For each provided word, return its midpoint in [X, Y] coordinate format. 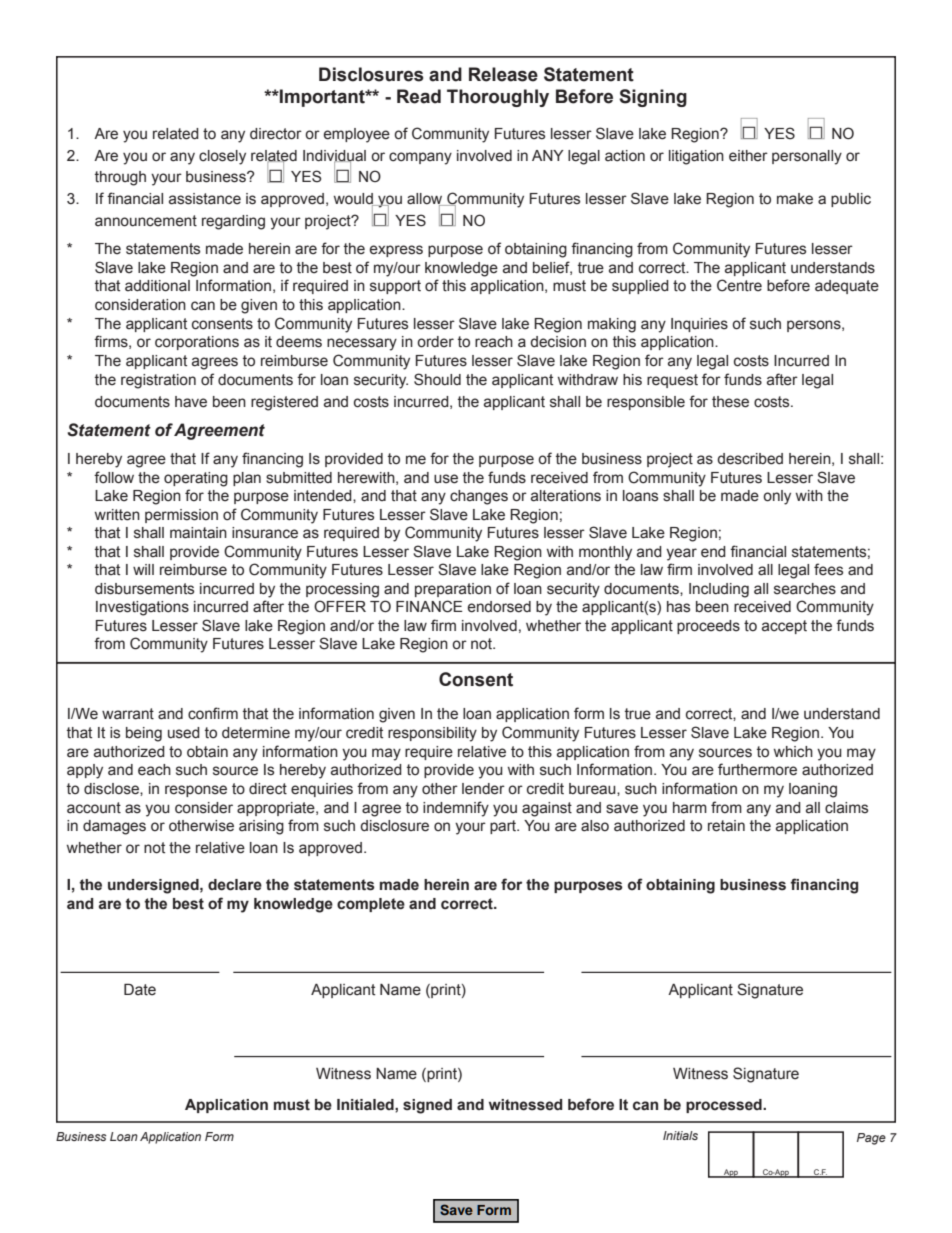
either [748, 156]
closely [222, 157]
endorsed [499, 607]
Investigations [142, 608]
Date [140, 989]
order [435, 342]
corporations [197, 343]
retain [726, 826]
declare [235, 885]
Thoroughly [498, 98]
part [504, 827]
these [730, 402]
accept [784, 627]
